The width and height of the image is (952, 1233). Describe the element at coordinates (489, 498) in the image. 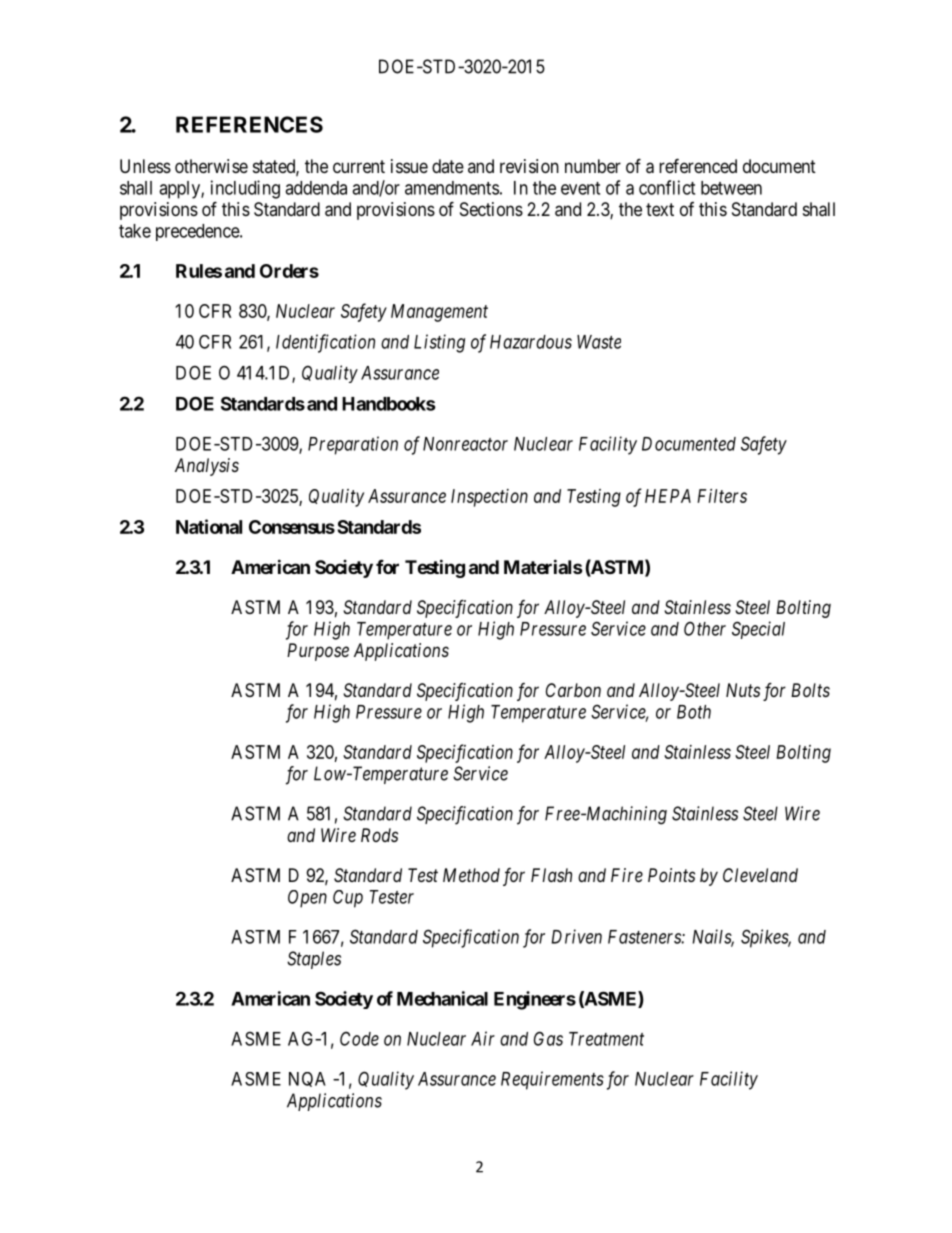

I see `Inspection` at that location.
